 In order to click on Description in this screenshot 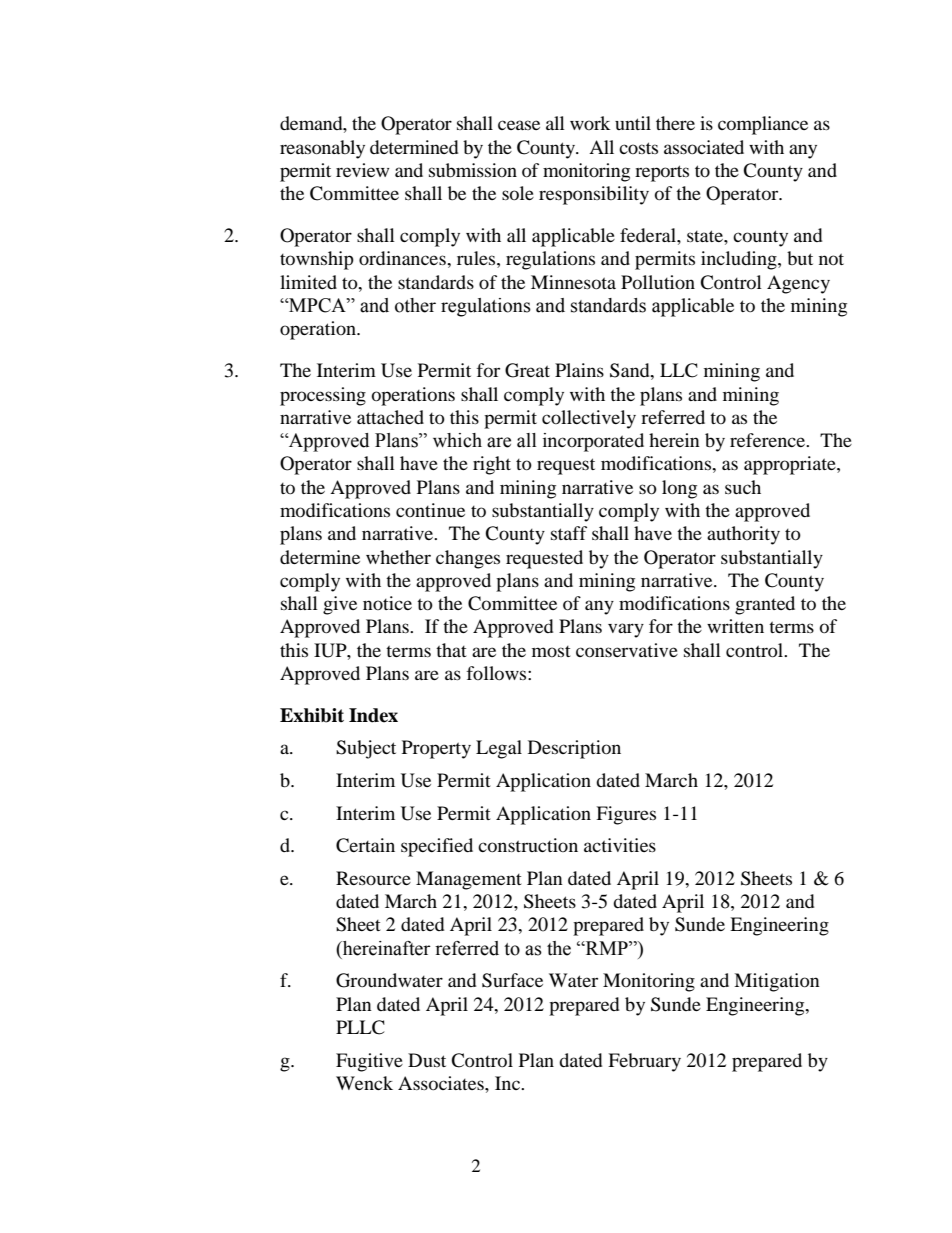, I will do `click(574, 749)`.
